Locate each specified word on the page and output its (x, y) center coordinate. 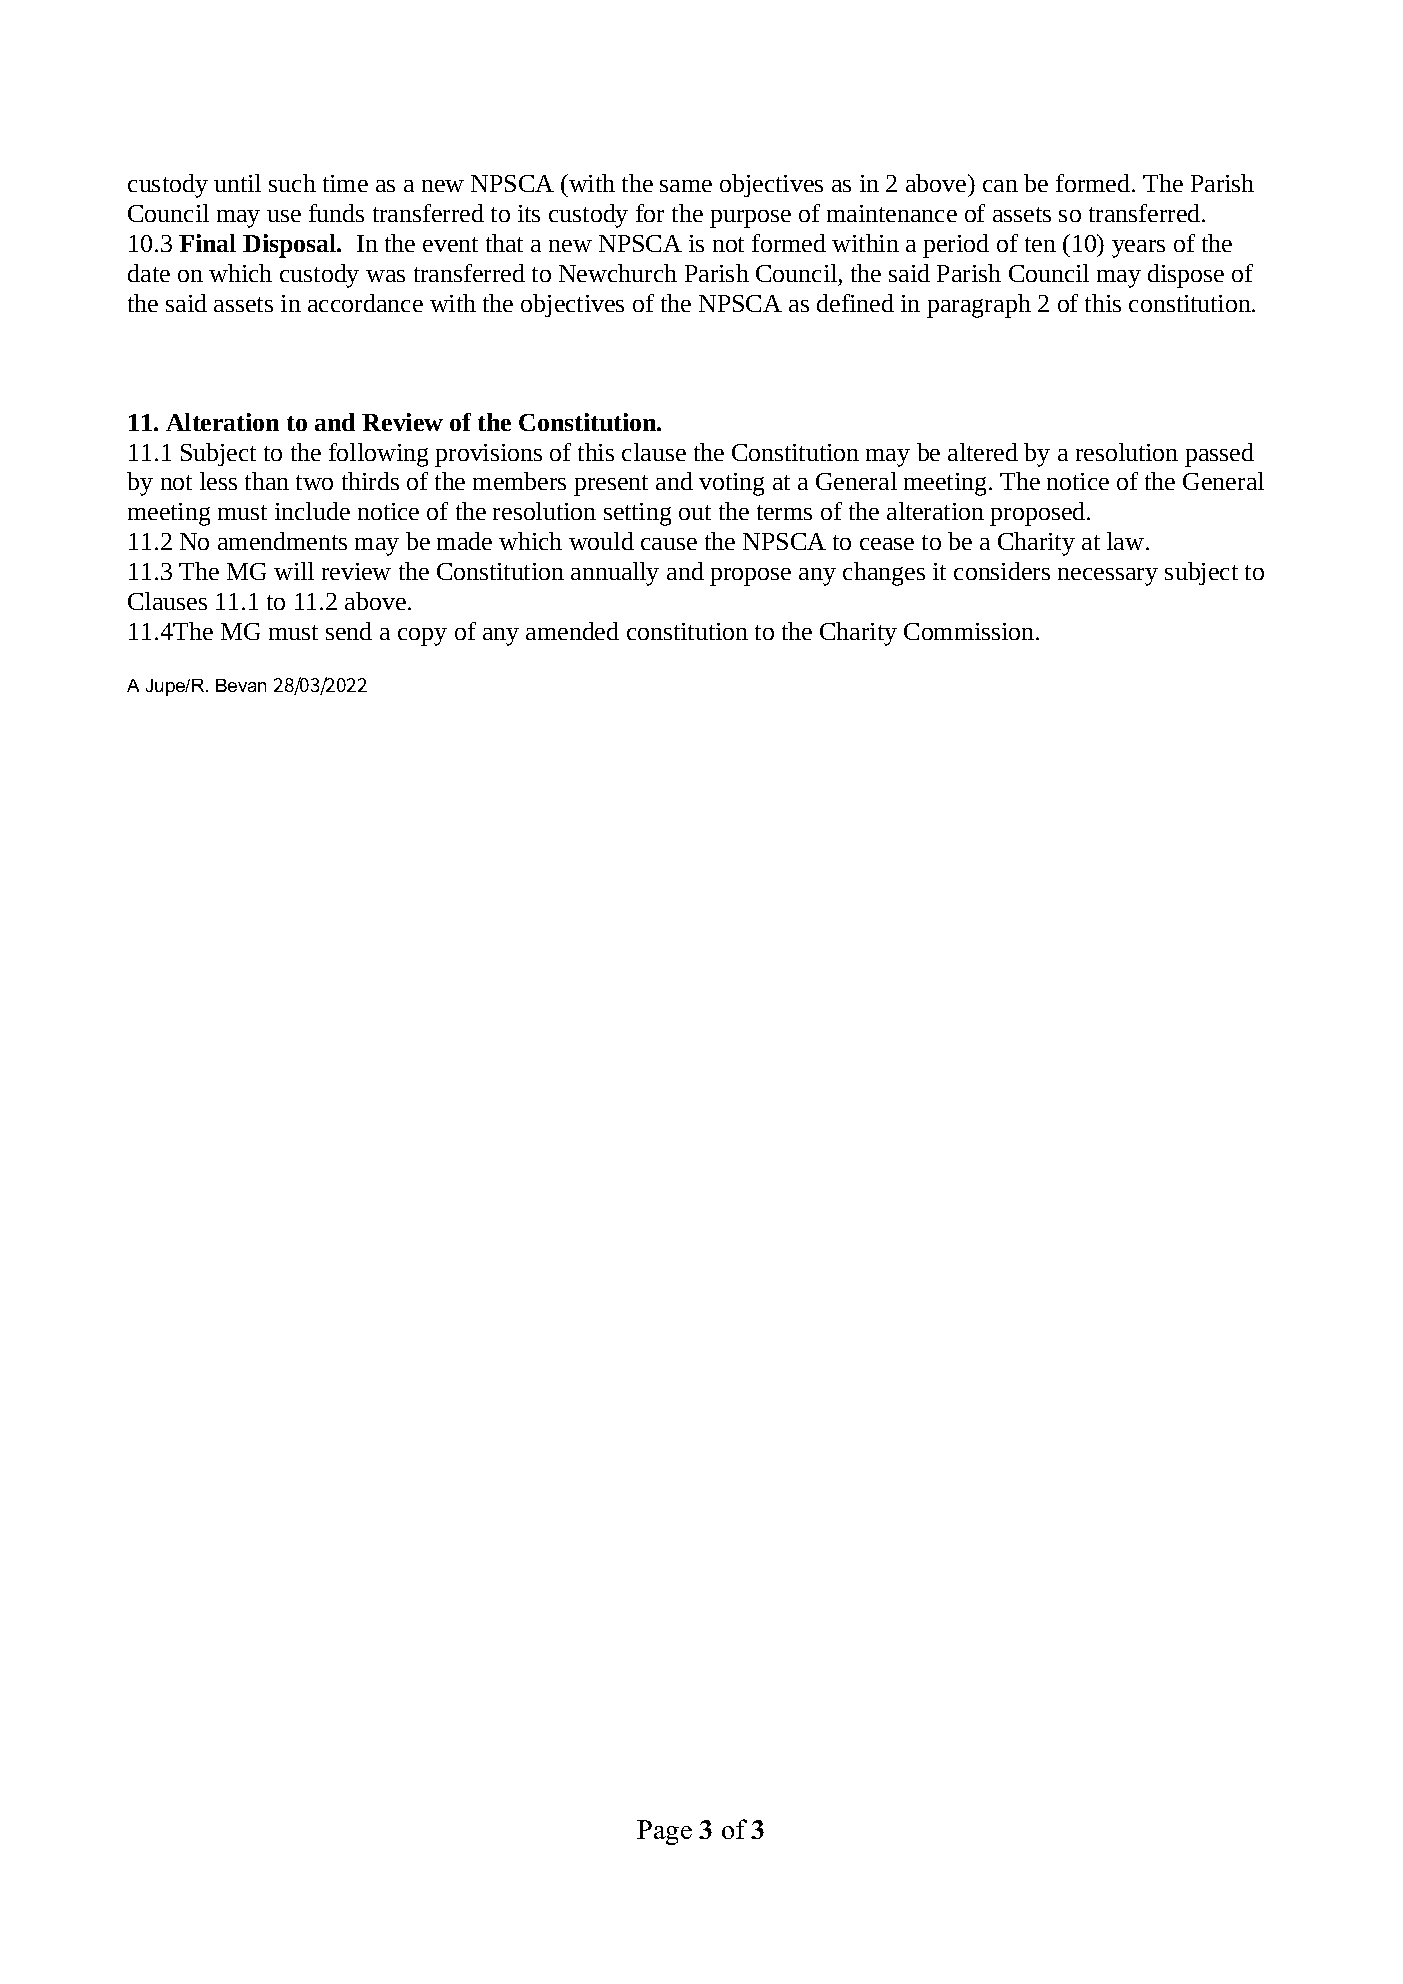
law (1127, 541)
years (1138, 249)
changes (884, 574)
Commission (970, 631)
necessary (1108, 577)
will (294, 571)
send (349, 631)
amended (572, 631)
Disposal (291, 246)
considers (1002, 571)
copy (422, 637)
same (686, 186)
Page (664, 1832)
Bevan (241, 685)
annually (615, 574)
